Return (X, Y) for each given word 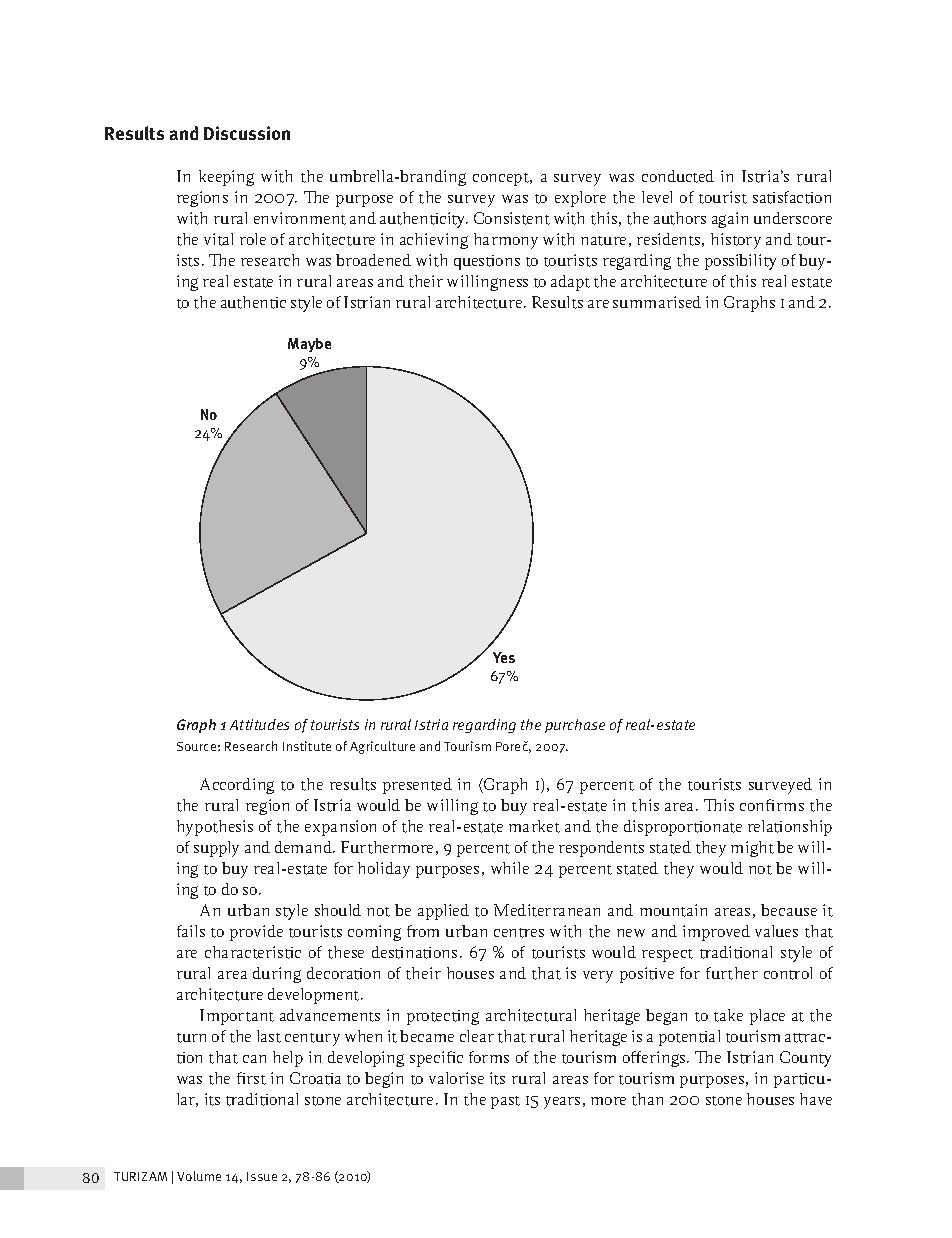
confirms (772, 805)
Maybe (309, 345)
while (510, 868)
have (816, 1099)
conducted (678, 176)
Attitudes (259, 724)
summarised (657, 302)
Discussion (247, 133)
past (505, 1102)
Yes (504, 657)
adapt (570, 283)
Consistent (512, 218)
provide (256, 933)
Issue (262, 1176)
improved (716, 933)
